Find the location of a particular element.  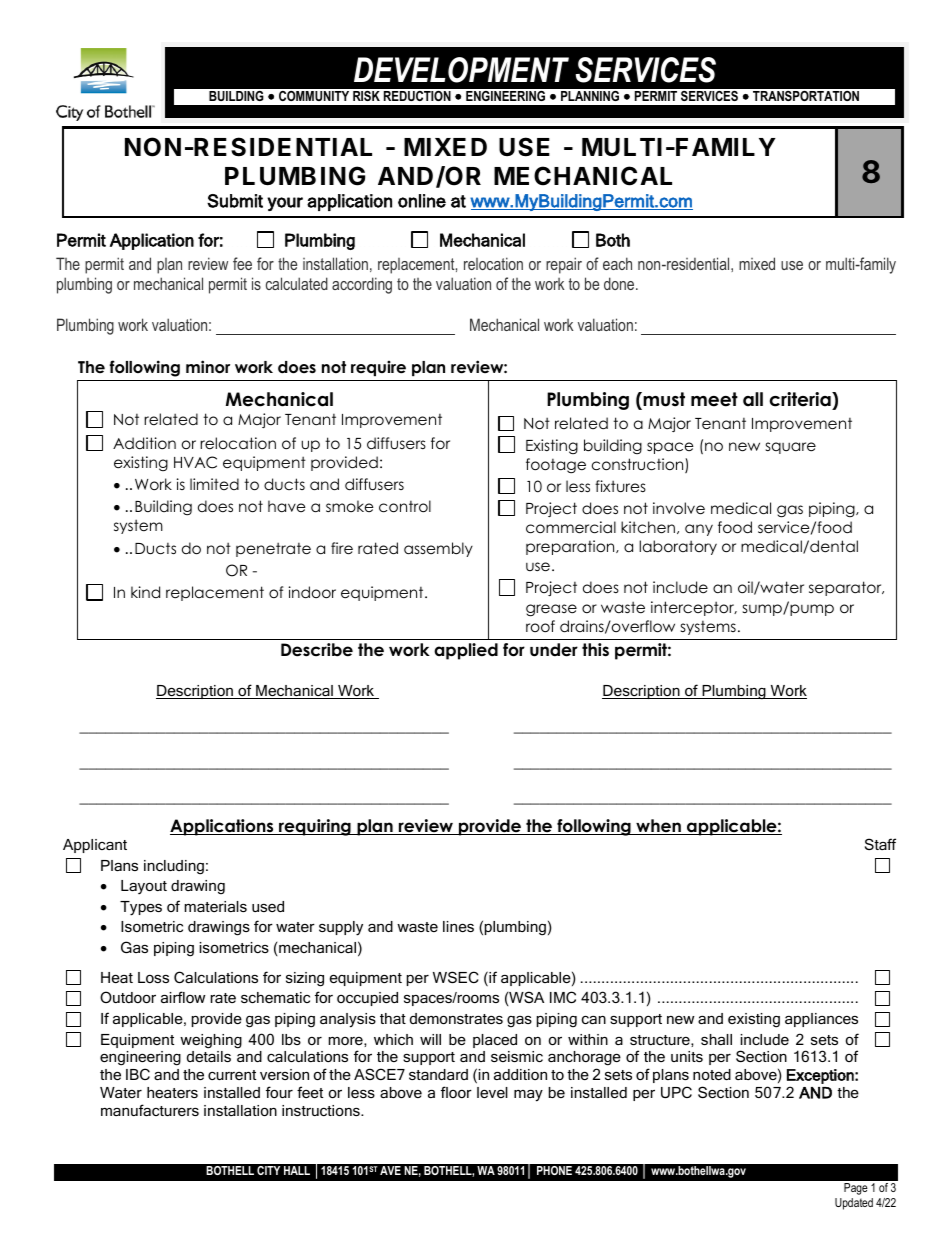

Submit is located at coordinates (235, 201).
